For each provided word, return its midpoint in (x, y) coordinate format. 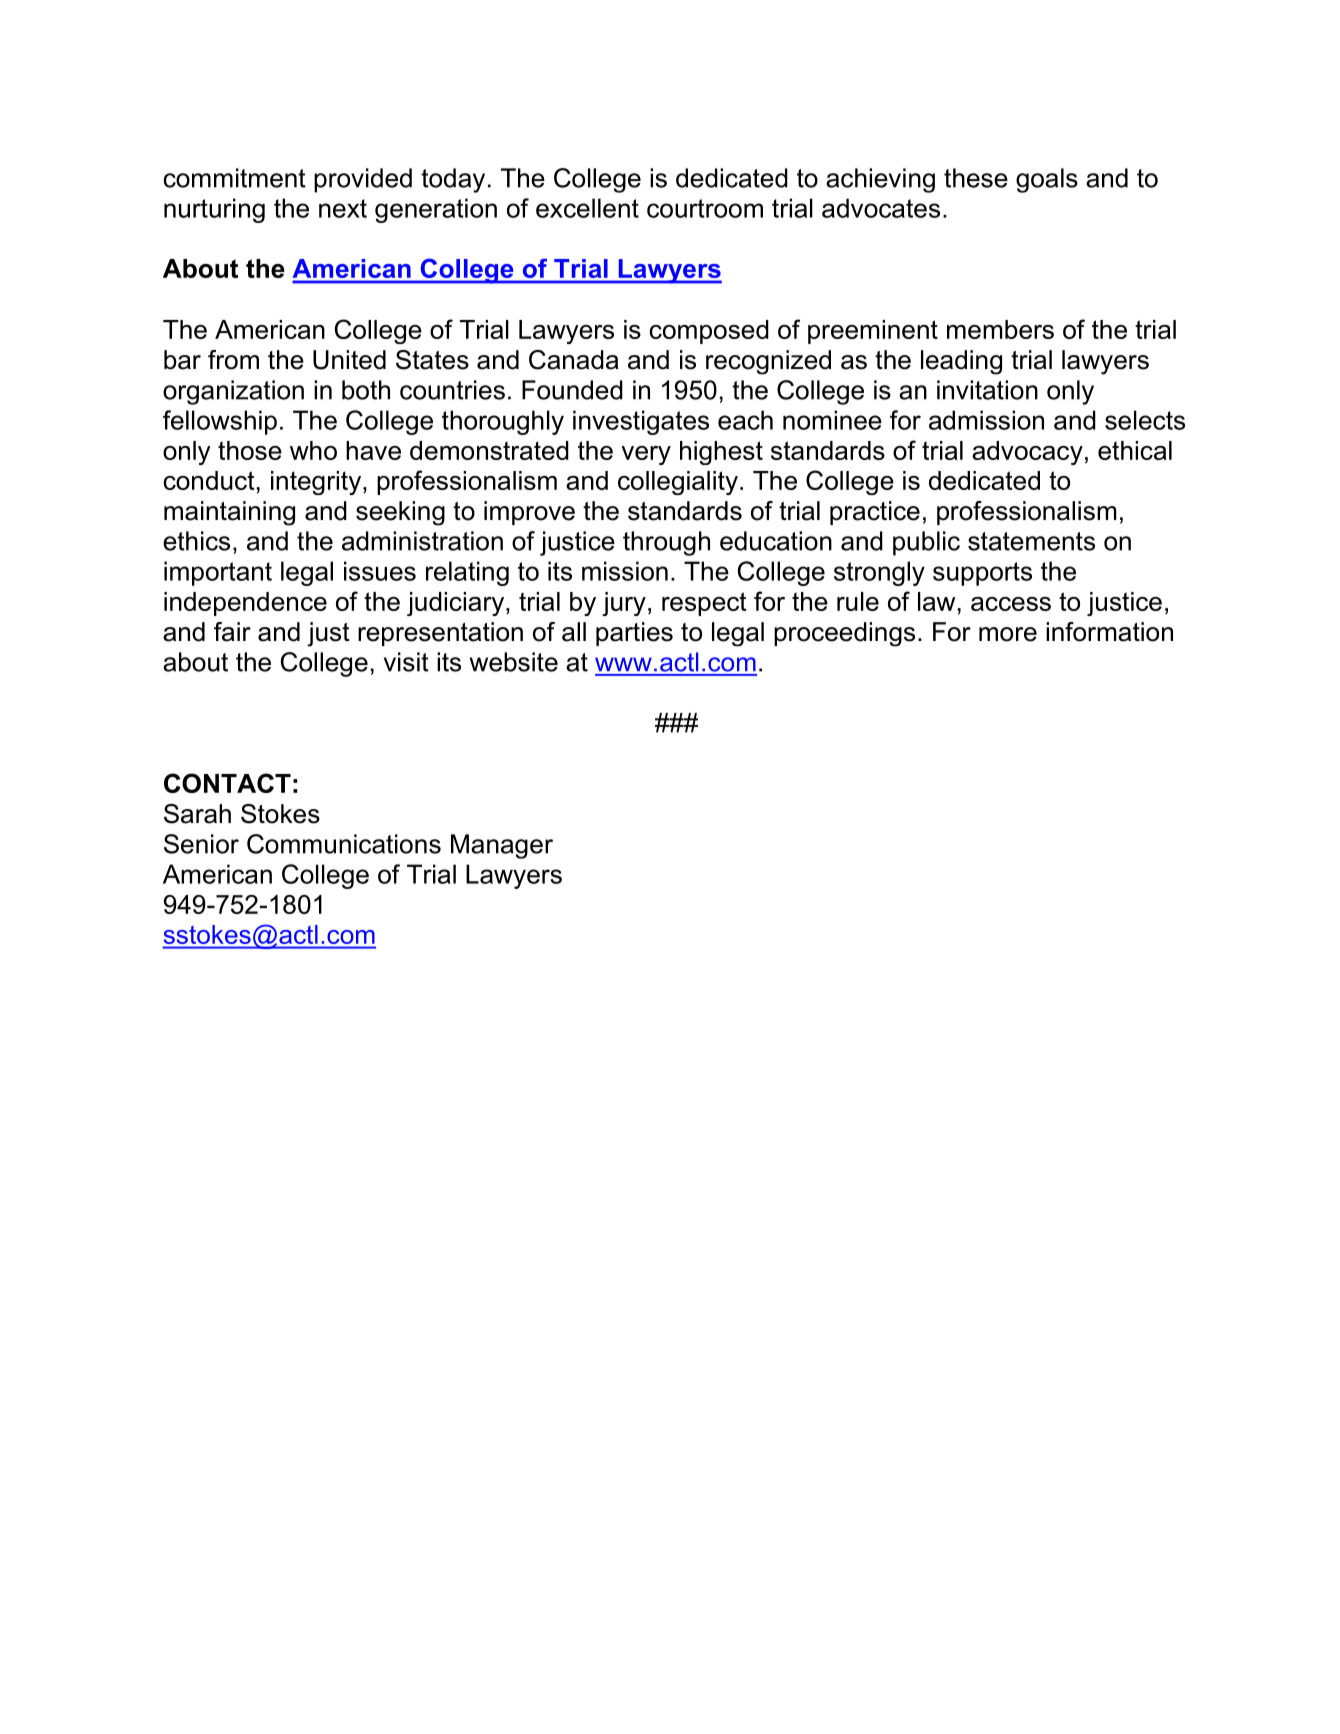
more (1008, 634)
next (343, 208)
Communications (344, 844)
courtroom (705, 208)
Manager (502, 846)
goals (1047, 180)
